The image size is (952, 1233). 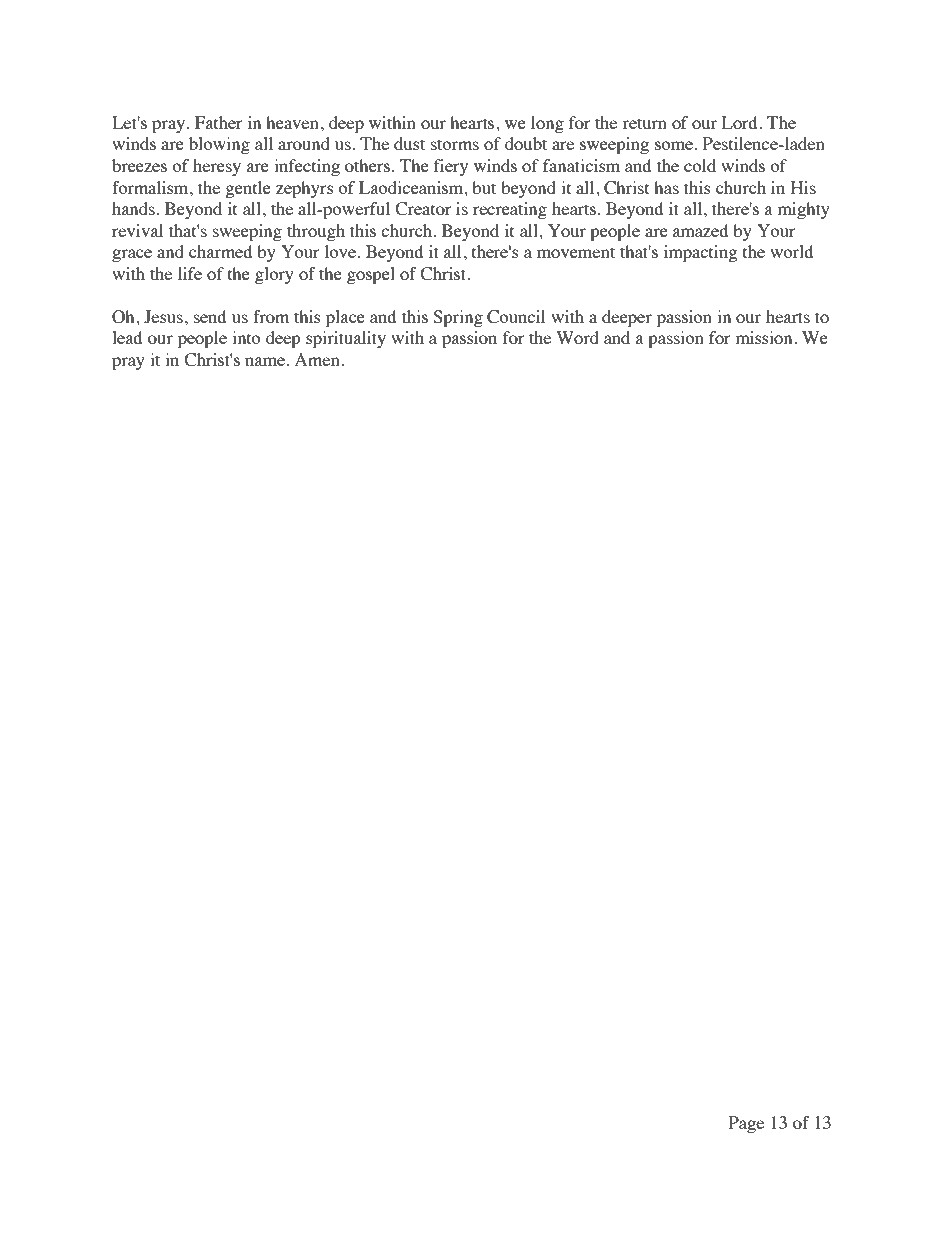 What do you see at coordinates (455, 144) in the screenshot?
I see `storms` at bounding box center [455, 144].
